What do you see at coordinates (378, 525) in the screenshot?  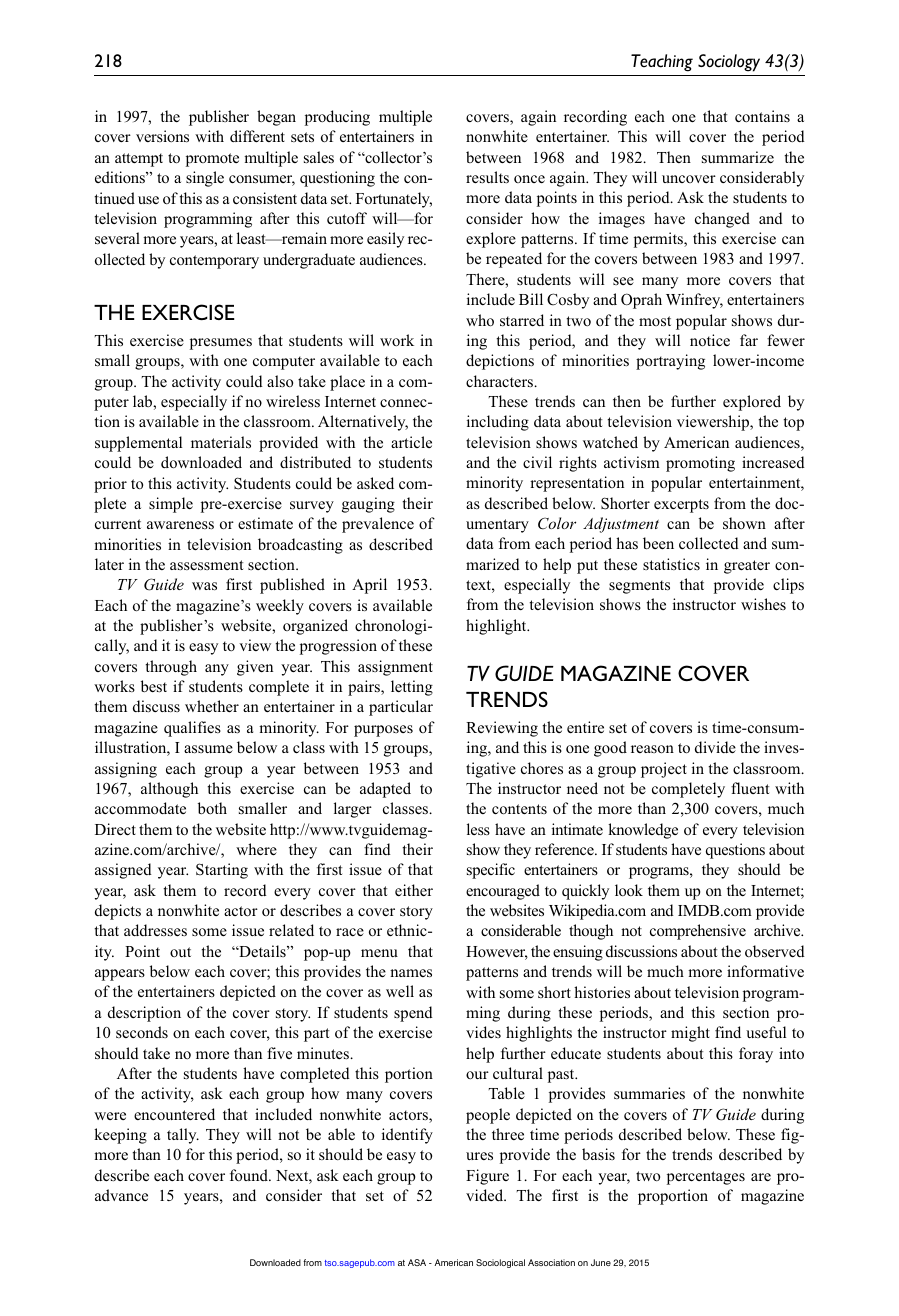 I see `prevalence` at bounding box center [378, 525].
